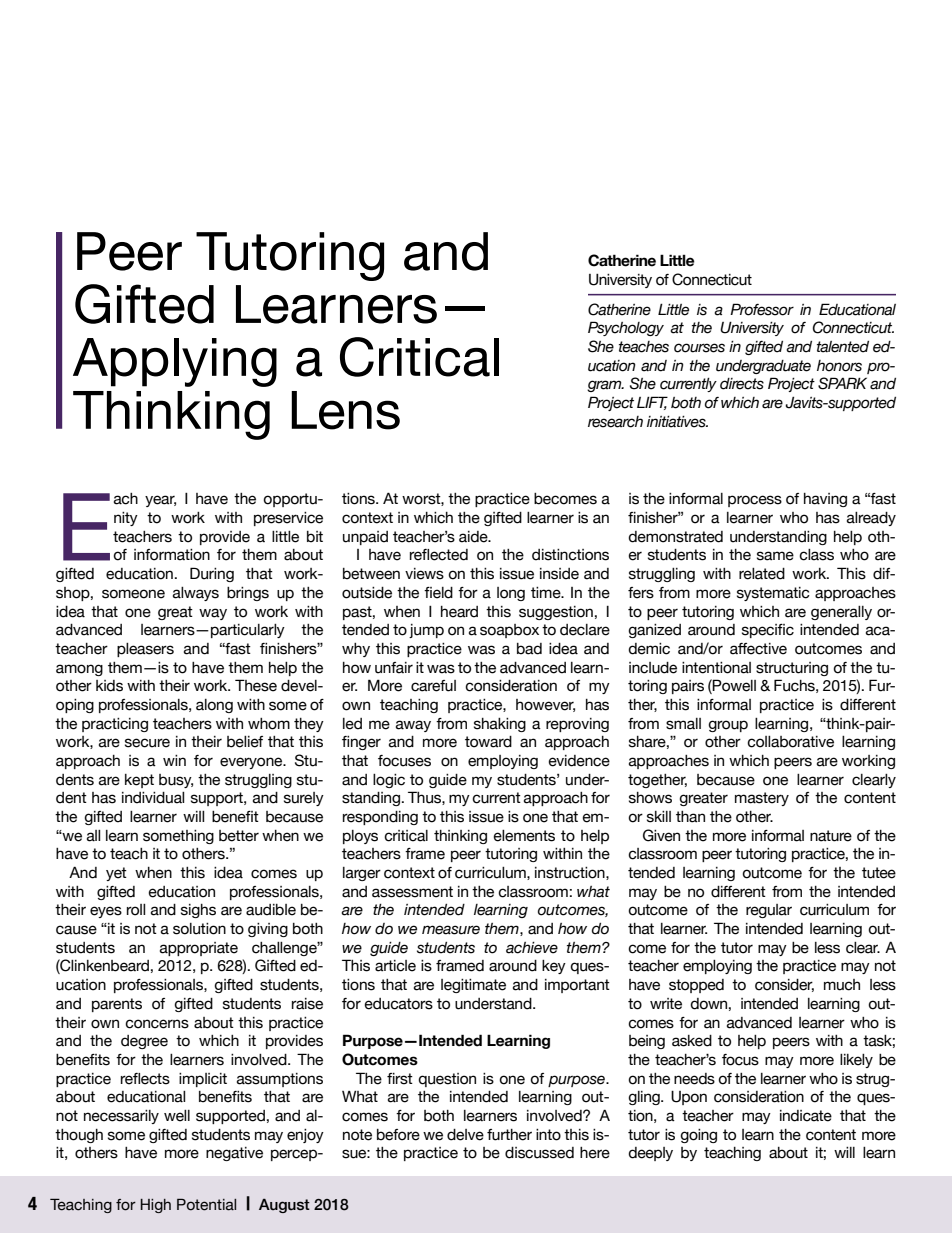  I want to click on Psychology, so click(626, 328).
